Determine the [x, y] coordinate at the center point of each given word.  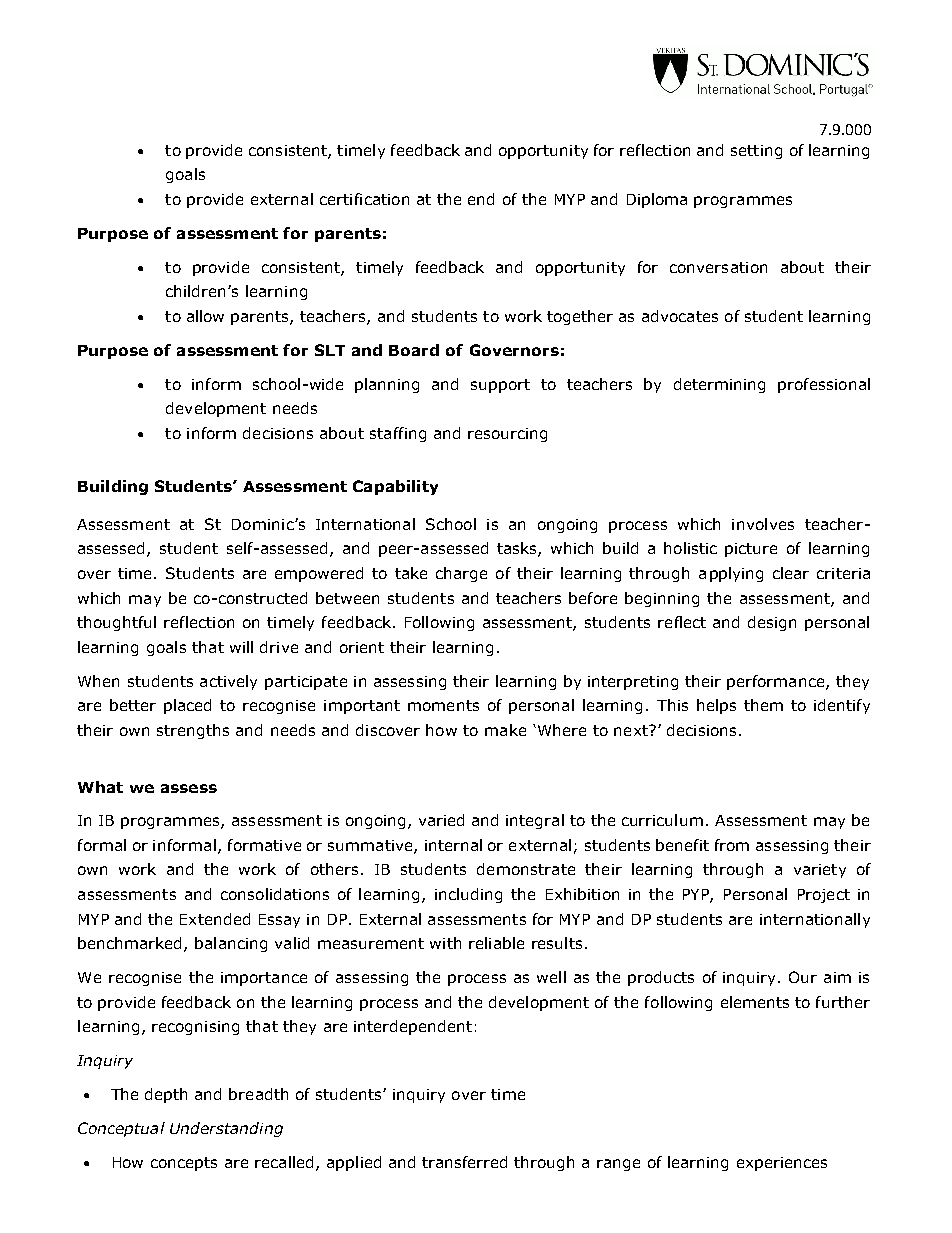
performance [777, 682]
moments [443, 705]
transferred [464, 1162]
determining [719, 385]
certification [364, 199]
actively [228, 682]
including [468, 895]
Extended [215, 919]
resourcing [507, 435]
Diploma [657, 200]
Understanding [226, 1129]
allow [205, 316]
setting [756, 152]
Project [824, 896]
